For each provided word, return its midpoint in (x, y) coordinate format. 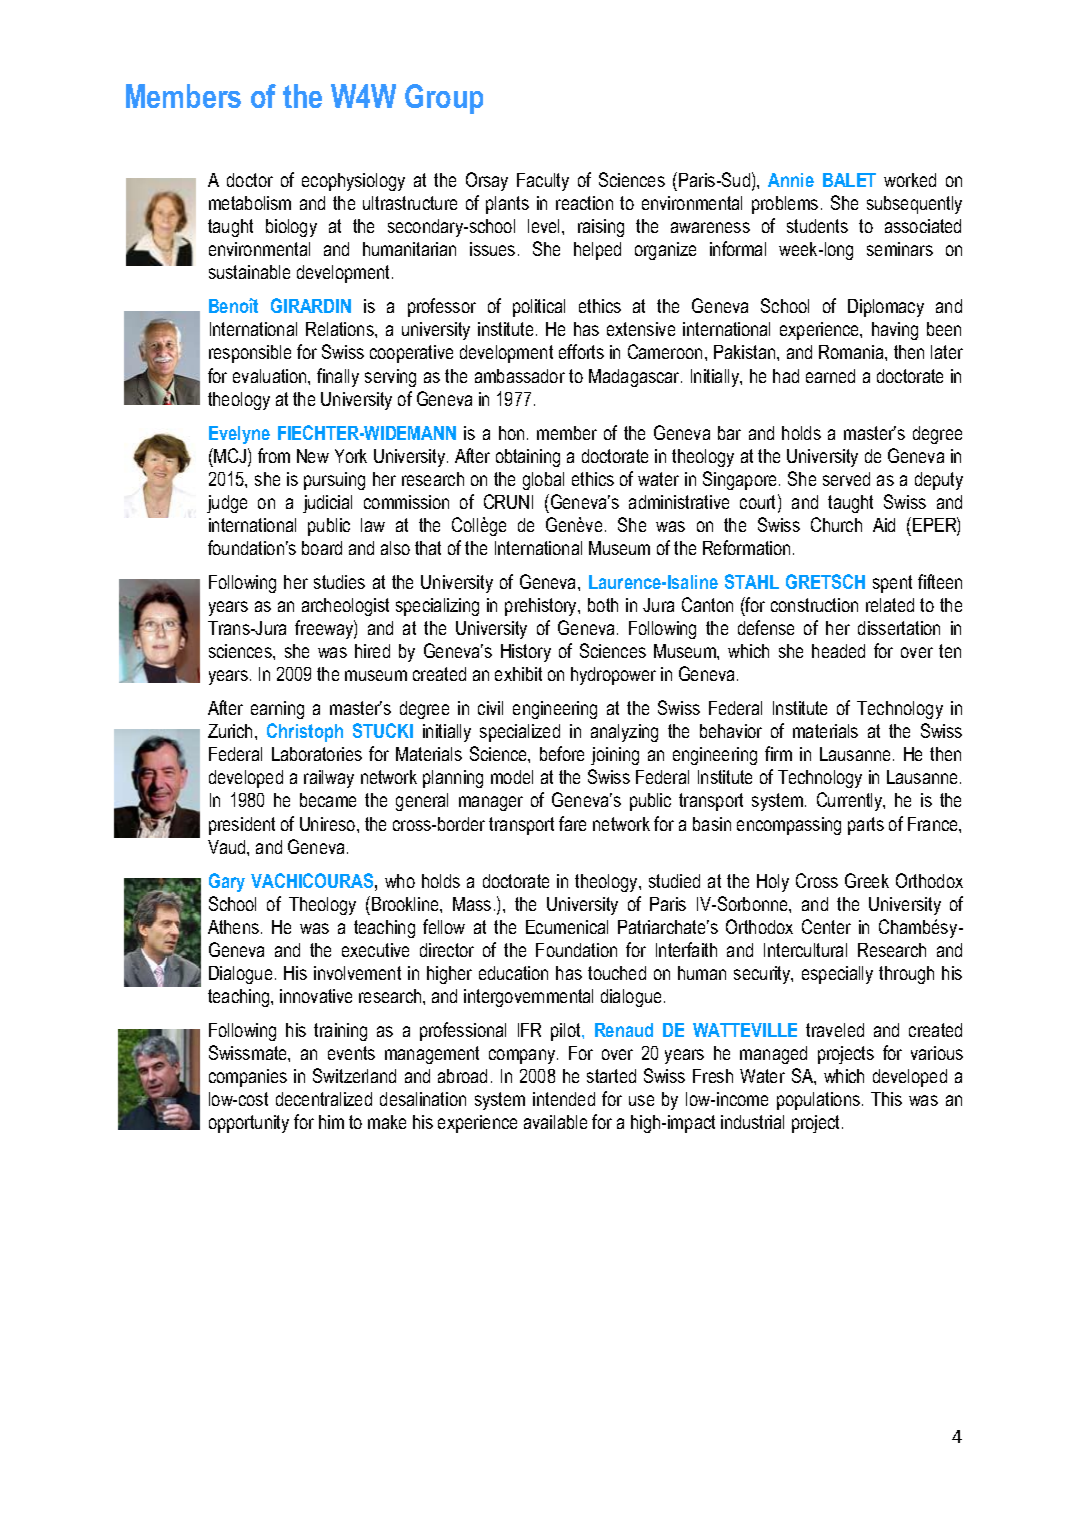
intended (564, 1099)
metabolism (250, 203)
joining (615, 756)
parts (866, 826)
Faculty (543, 182)
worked (910, 180)
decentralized (324, 1099)
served (846, 479)
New (313, 456)
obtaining (528, 458)
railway (329, 779)
